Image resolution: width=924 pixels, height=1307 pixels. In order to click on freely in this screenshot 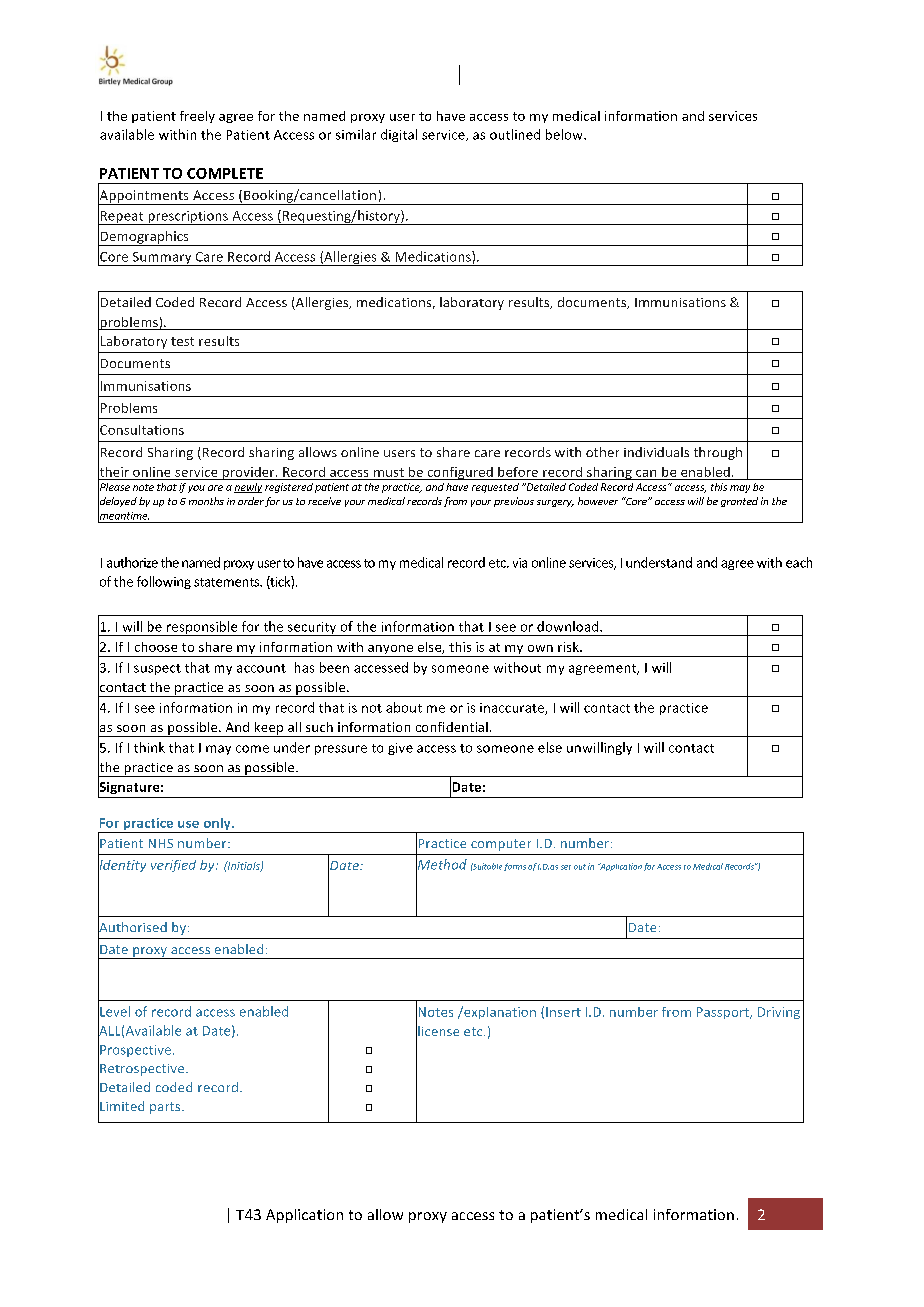, I will do `click(197, 117)`.
